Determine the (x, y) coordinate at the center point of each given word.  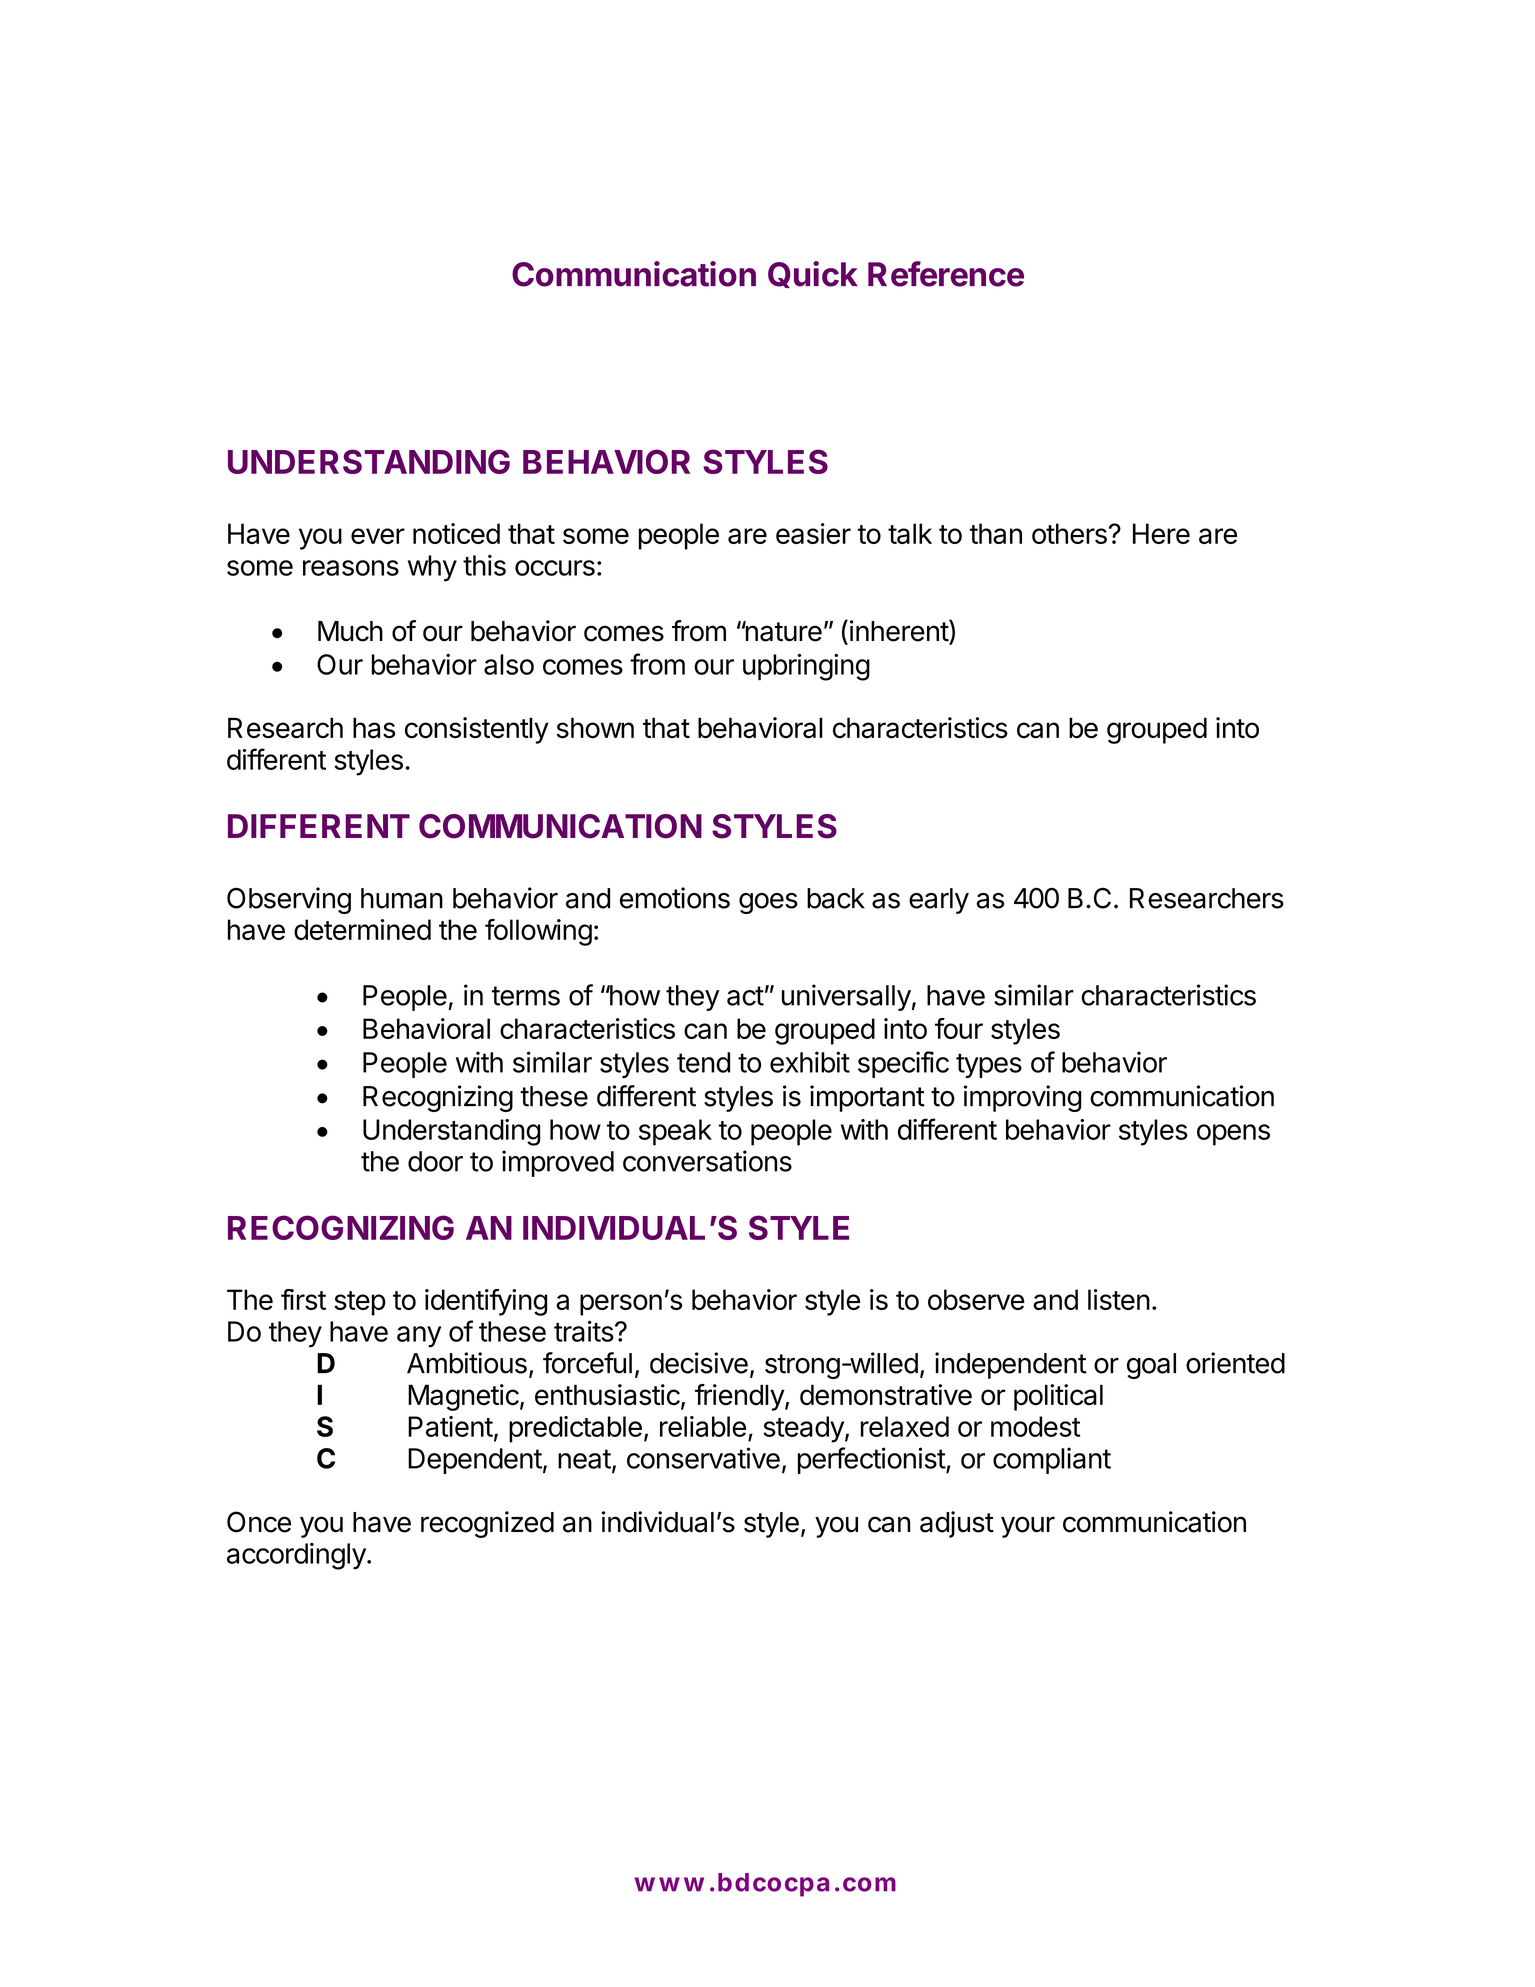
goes (768, 903)
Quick (813, 274)
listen (1119, 1299)
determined (362, 929)
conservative (703, 1458)
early (939, 901)
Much (350, 631)
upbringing (806, 667)
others (1069, 533)
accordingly (296, 1556)
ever (378, 536)
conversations (707, 1161)
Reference (946, 274)
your (1028, 1527)
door (435, 1161)
